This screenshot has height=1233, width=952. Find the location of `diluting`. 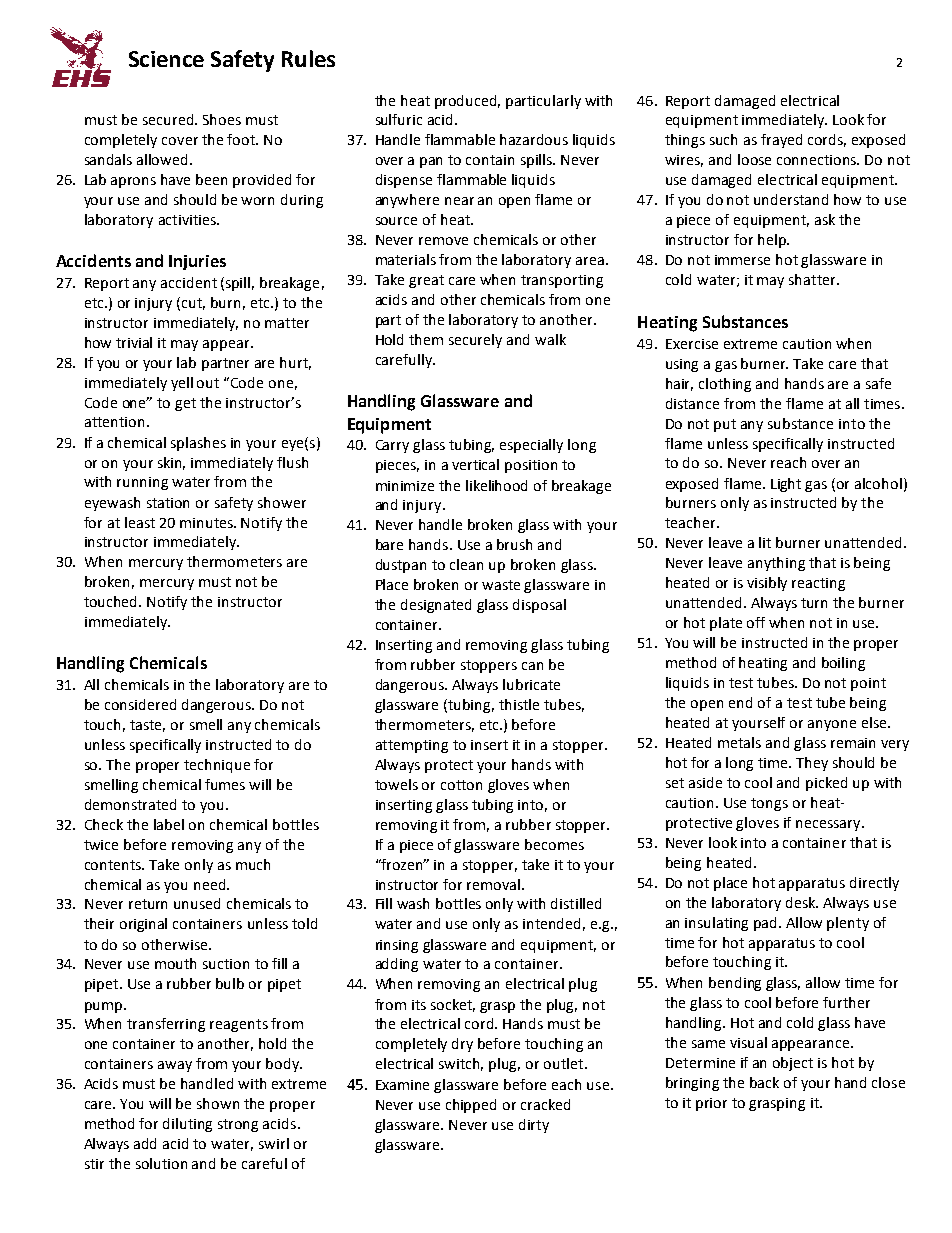

diluting is located at coordinates (187, 1125).
